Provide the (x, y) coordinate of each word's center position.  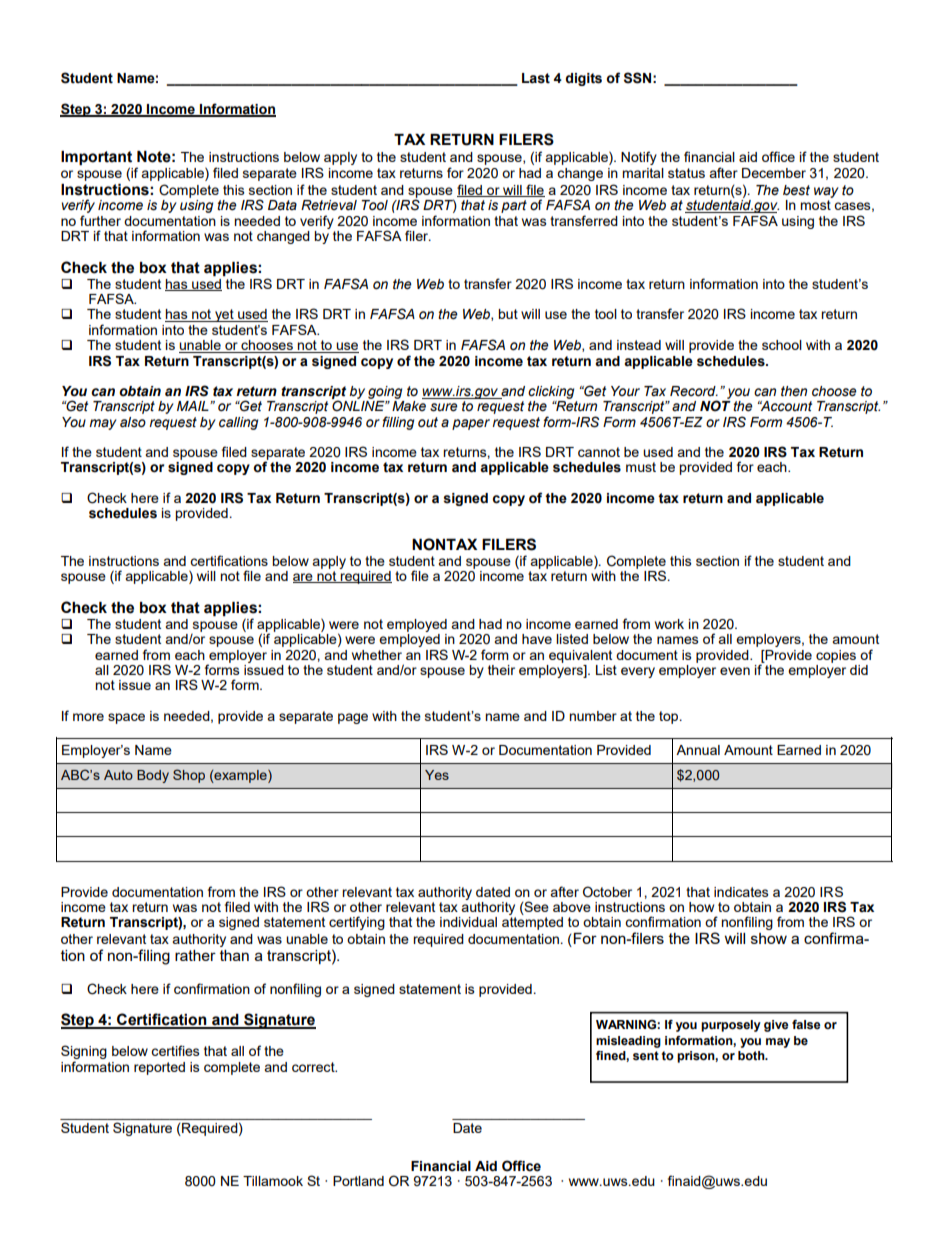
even (735, 671)
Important (96, 159)
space (126, 718)
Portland (358, 1181)
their (501, 670)
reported (159, 1068)
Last (536, 78)
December (774, 173)
